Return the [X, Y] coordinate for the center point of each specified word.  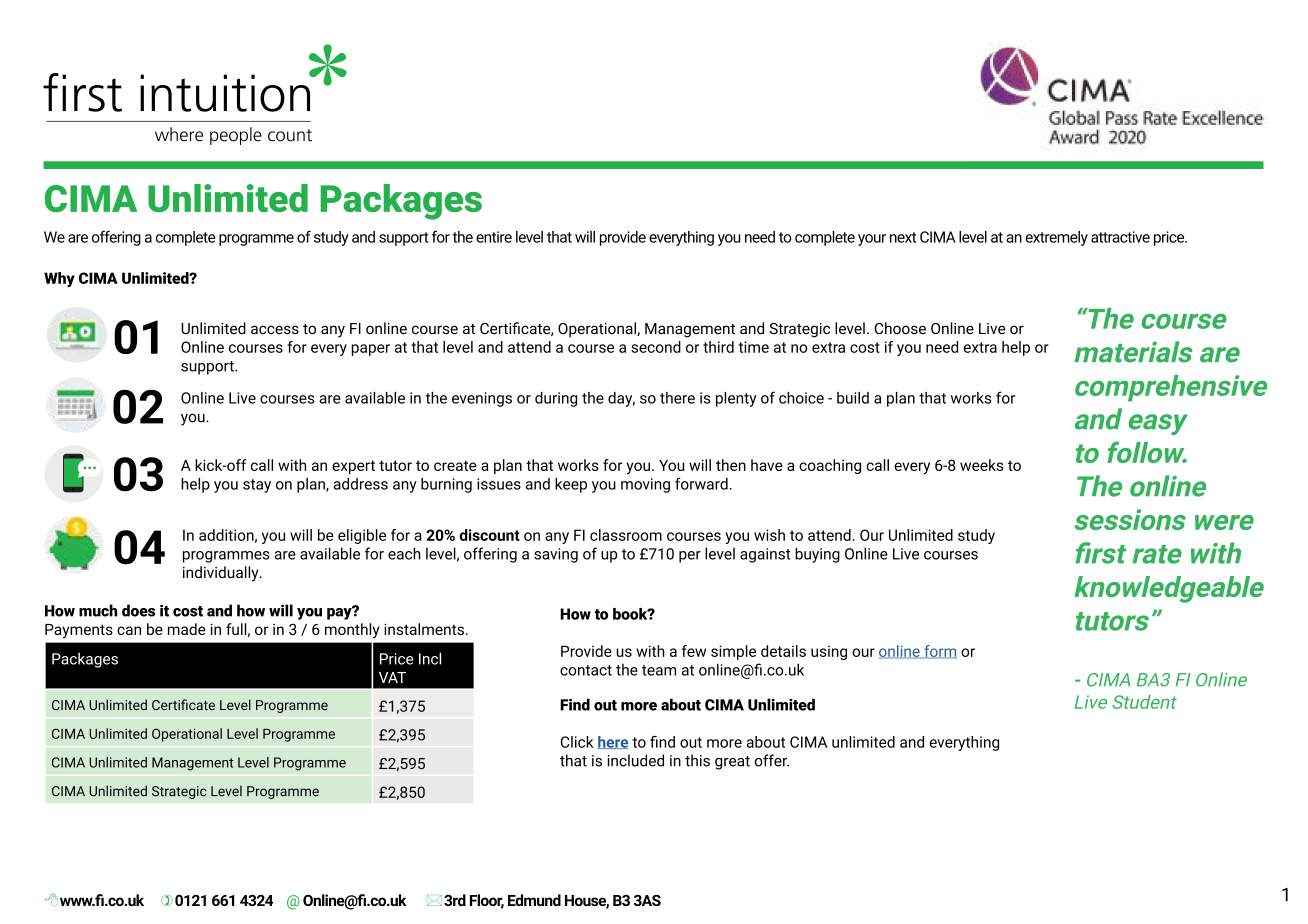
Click [577, 742]
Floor [487, 901]
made [187, 629]
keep [571, 485]
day [621, 399]
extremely [1056, 238]
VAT [392, 677]
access [275, 330]
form [939, 652]
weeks [981, 465]
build [853, 398]
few [694, 651]
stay [257, 486]
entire [494, 237]
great [732, 763]
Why [59, 279]
